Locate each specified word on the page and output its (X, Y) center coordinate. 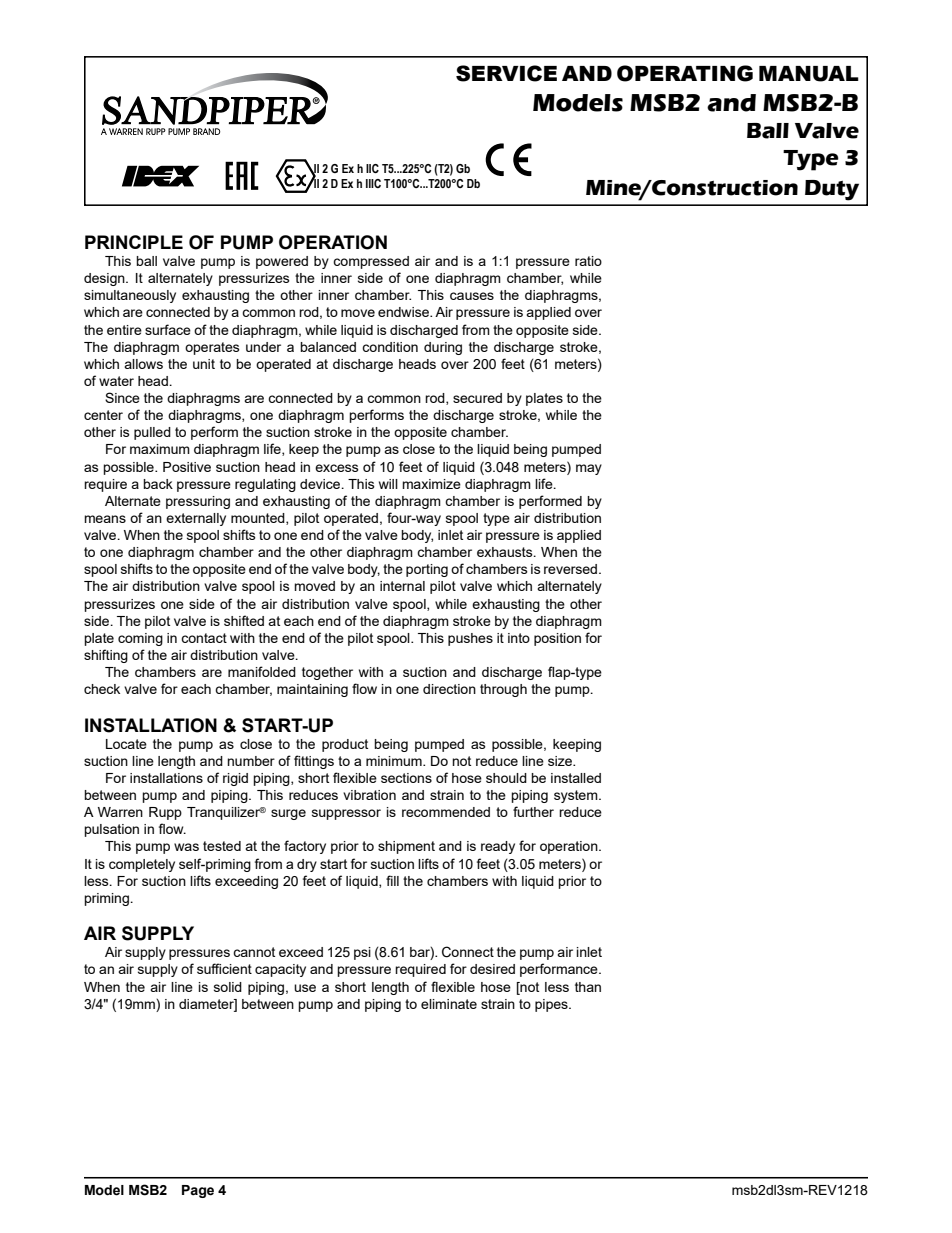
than (588, 987)
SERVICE (506, 73)
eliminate (449, 1004)
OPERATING (685, 73)
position (557, 639)
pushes (470, 639)
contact (204, 638)
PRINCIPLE (134, 242)
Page (198, 1191)
